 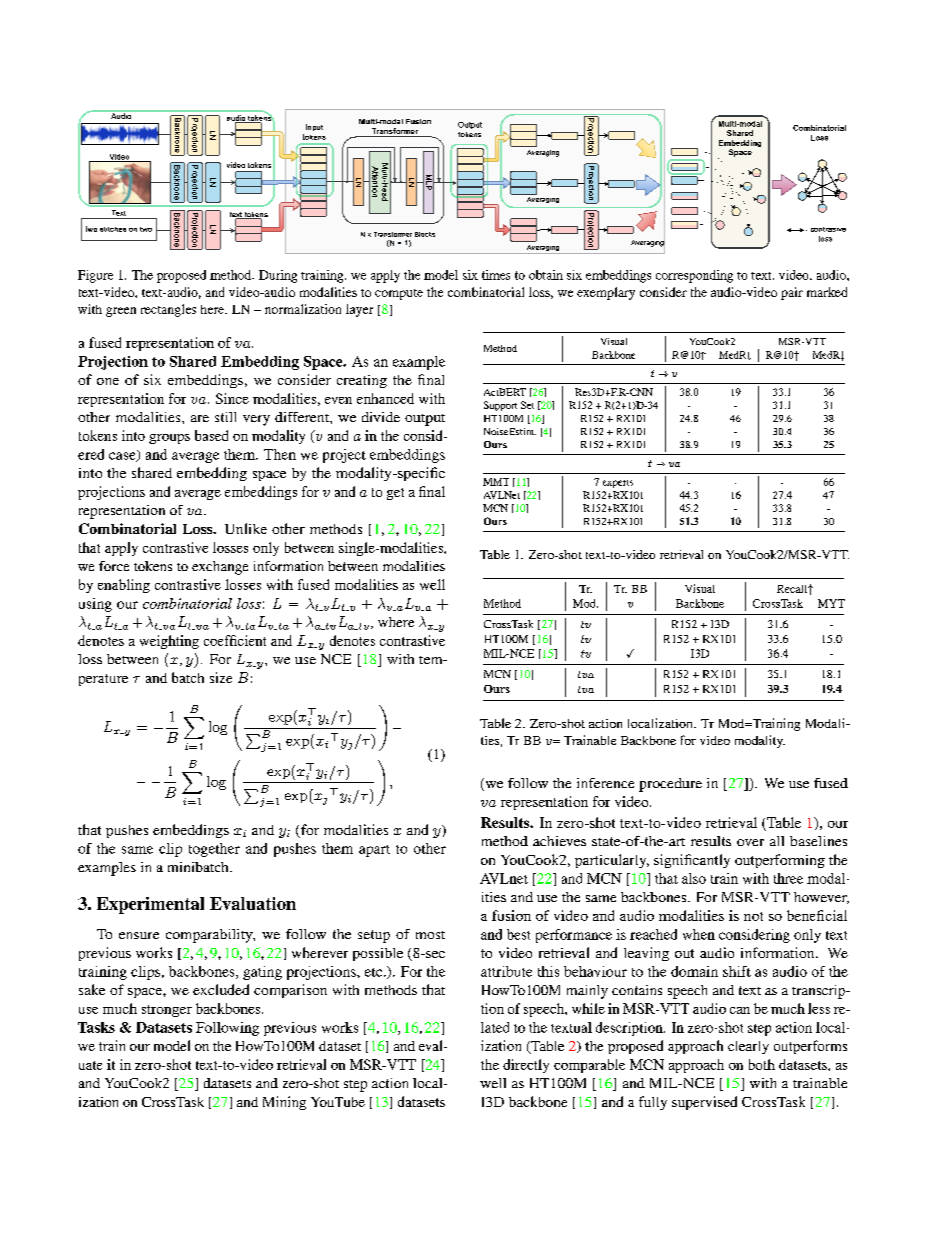 What do you see at coordinates (425, 234) in the image?
I see `Blocks` at bounding box center [425, 234].
